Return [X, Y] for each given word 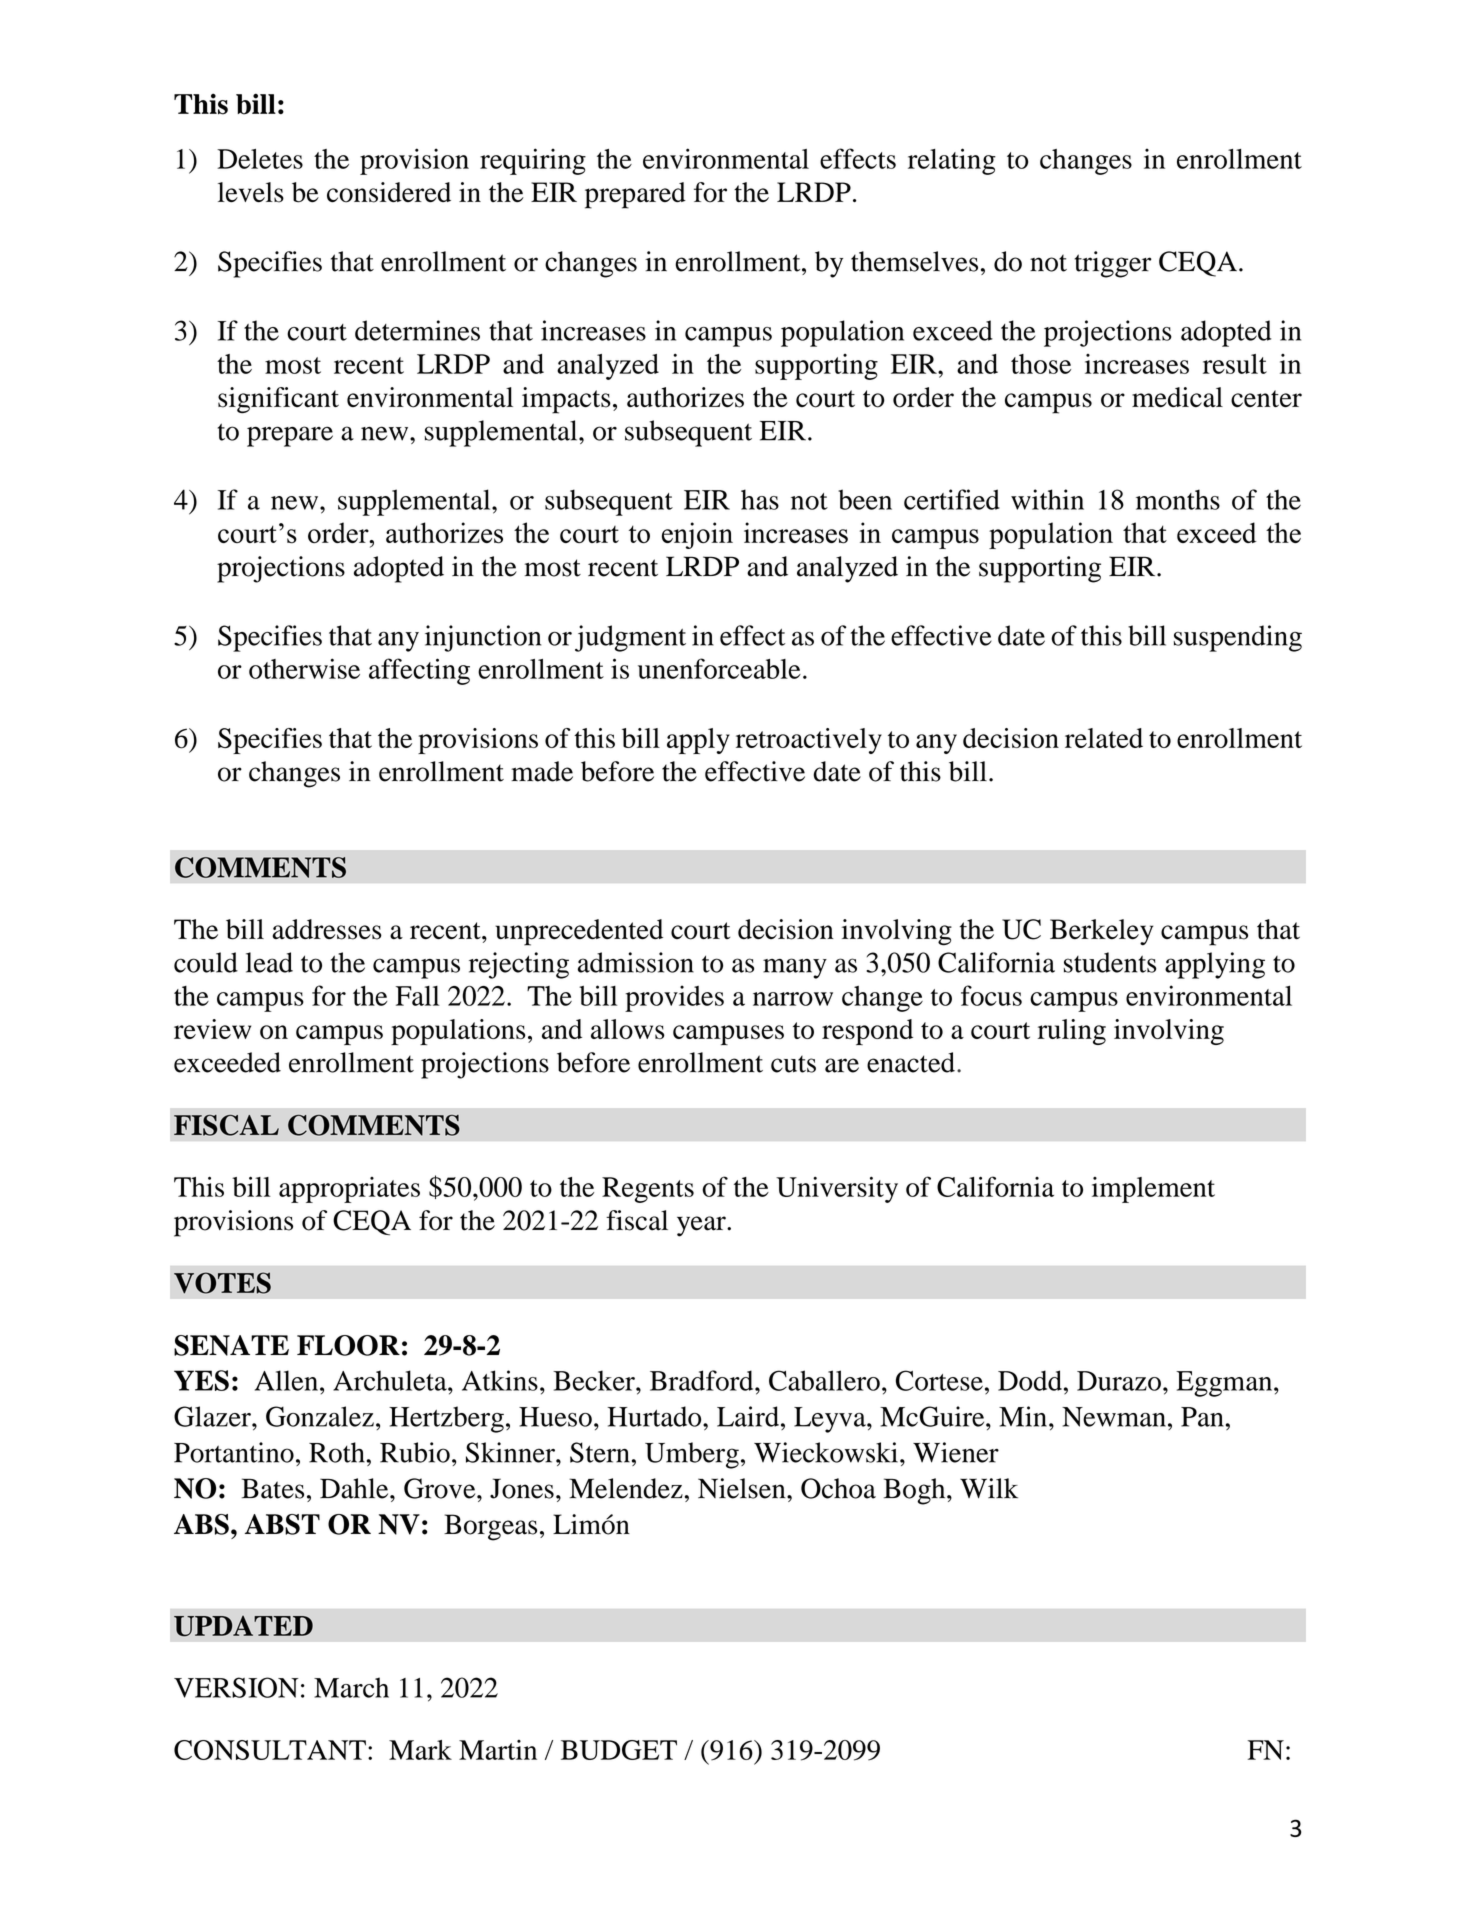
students [1110, 962]
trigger [1113, 264]
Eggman [1225, 1384]
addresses [327, 929]
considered [389, 192]
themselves [914, 261]
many [795, 968]
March [351, 1687]
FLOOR [348, 1345]
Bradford [703, 1380]
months [1178, 499]
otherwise [304, 668]
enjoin [697, 535]
